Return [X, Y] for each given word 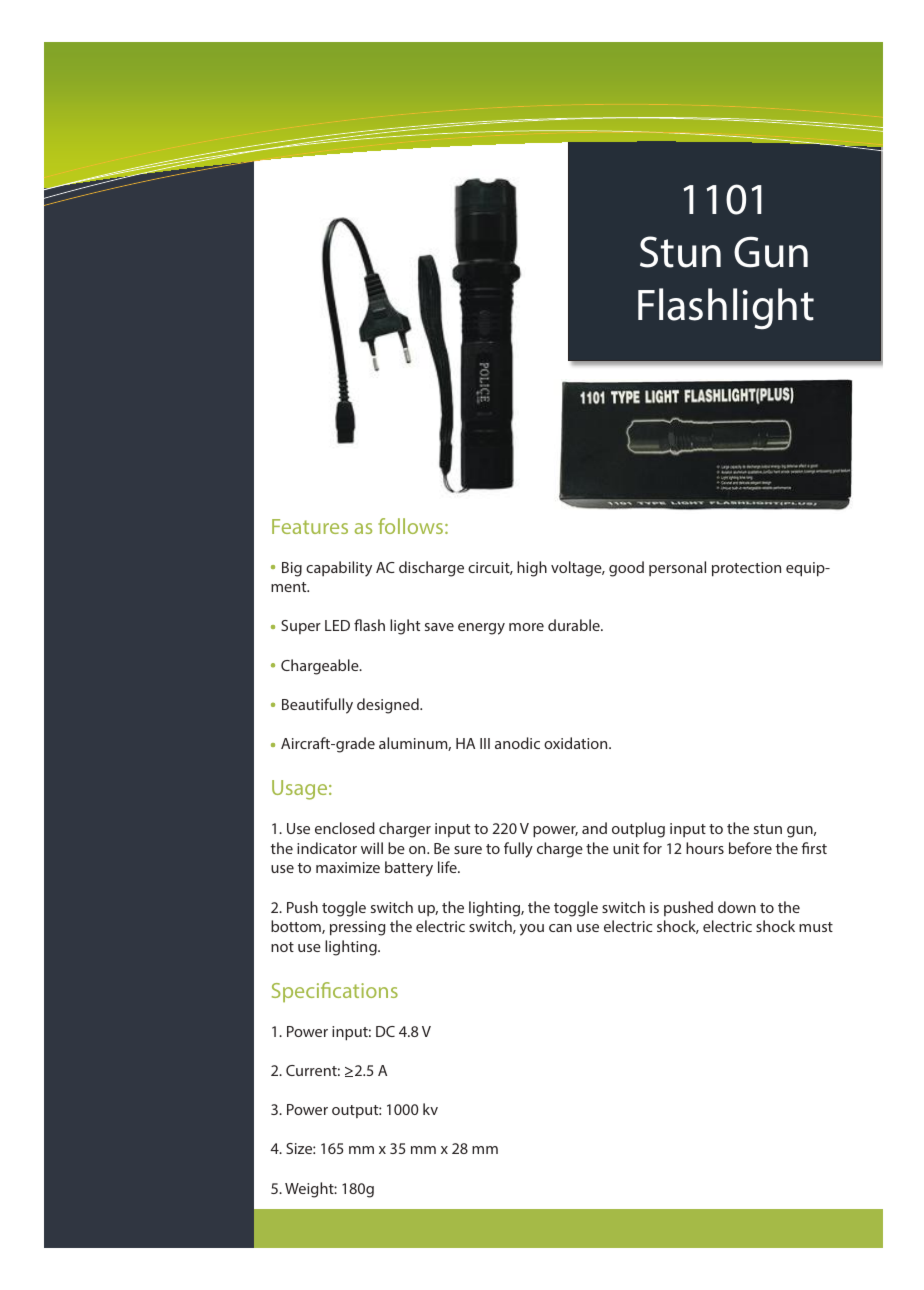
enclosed [345, 828]
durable [575, 625]
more [526, 627]
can [560, 928]
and [594, 828]
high [532, 569]
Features [310, 526]
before [750, 848]
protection [746, 569]
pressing [357, 928]
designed [389, 706]
